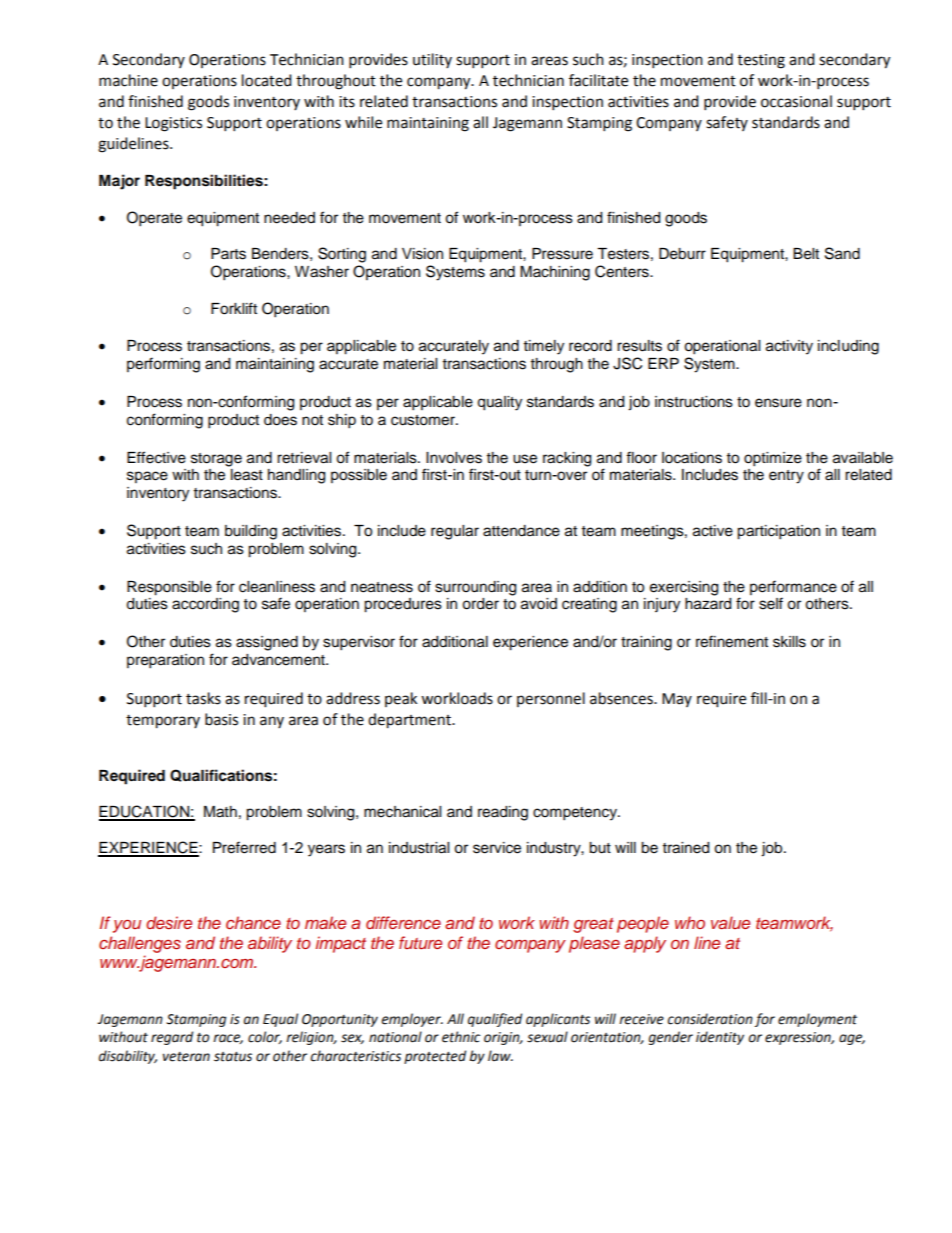 This screenshot has height=1233, width=952. Describe the element at coordinates (172, 1038) in the screenshot. I see `regard` at that location.
